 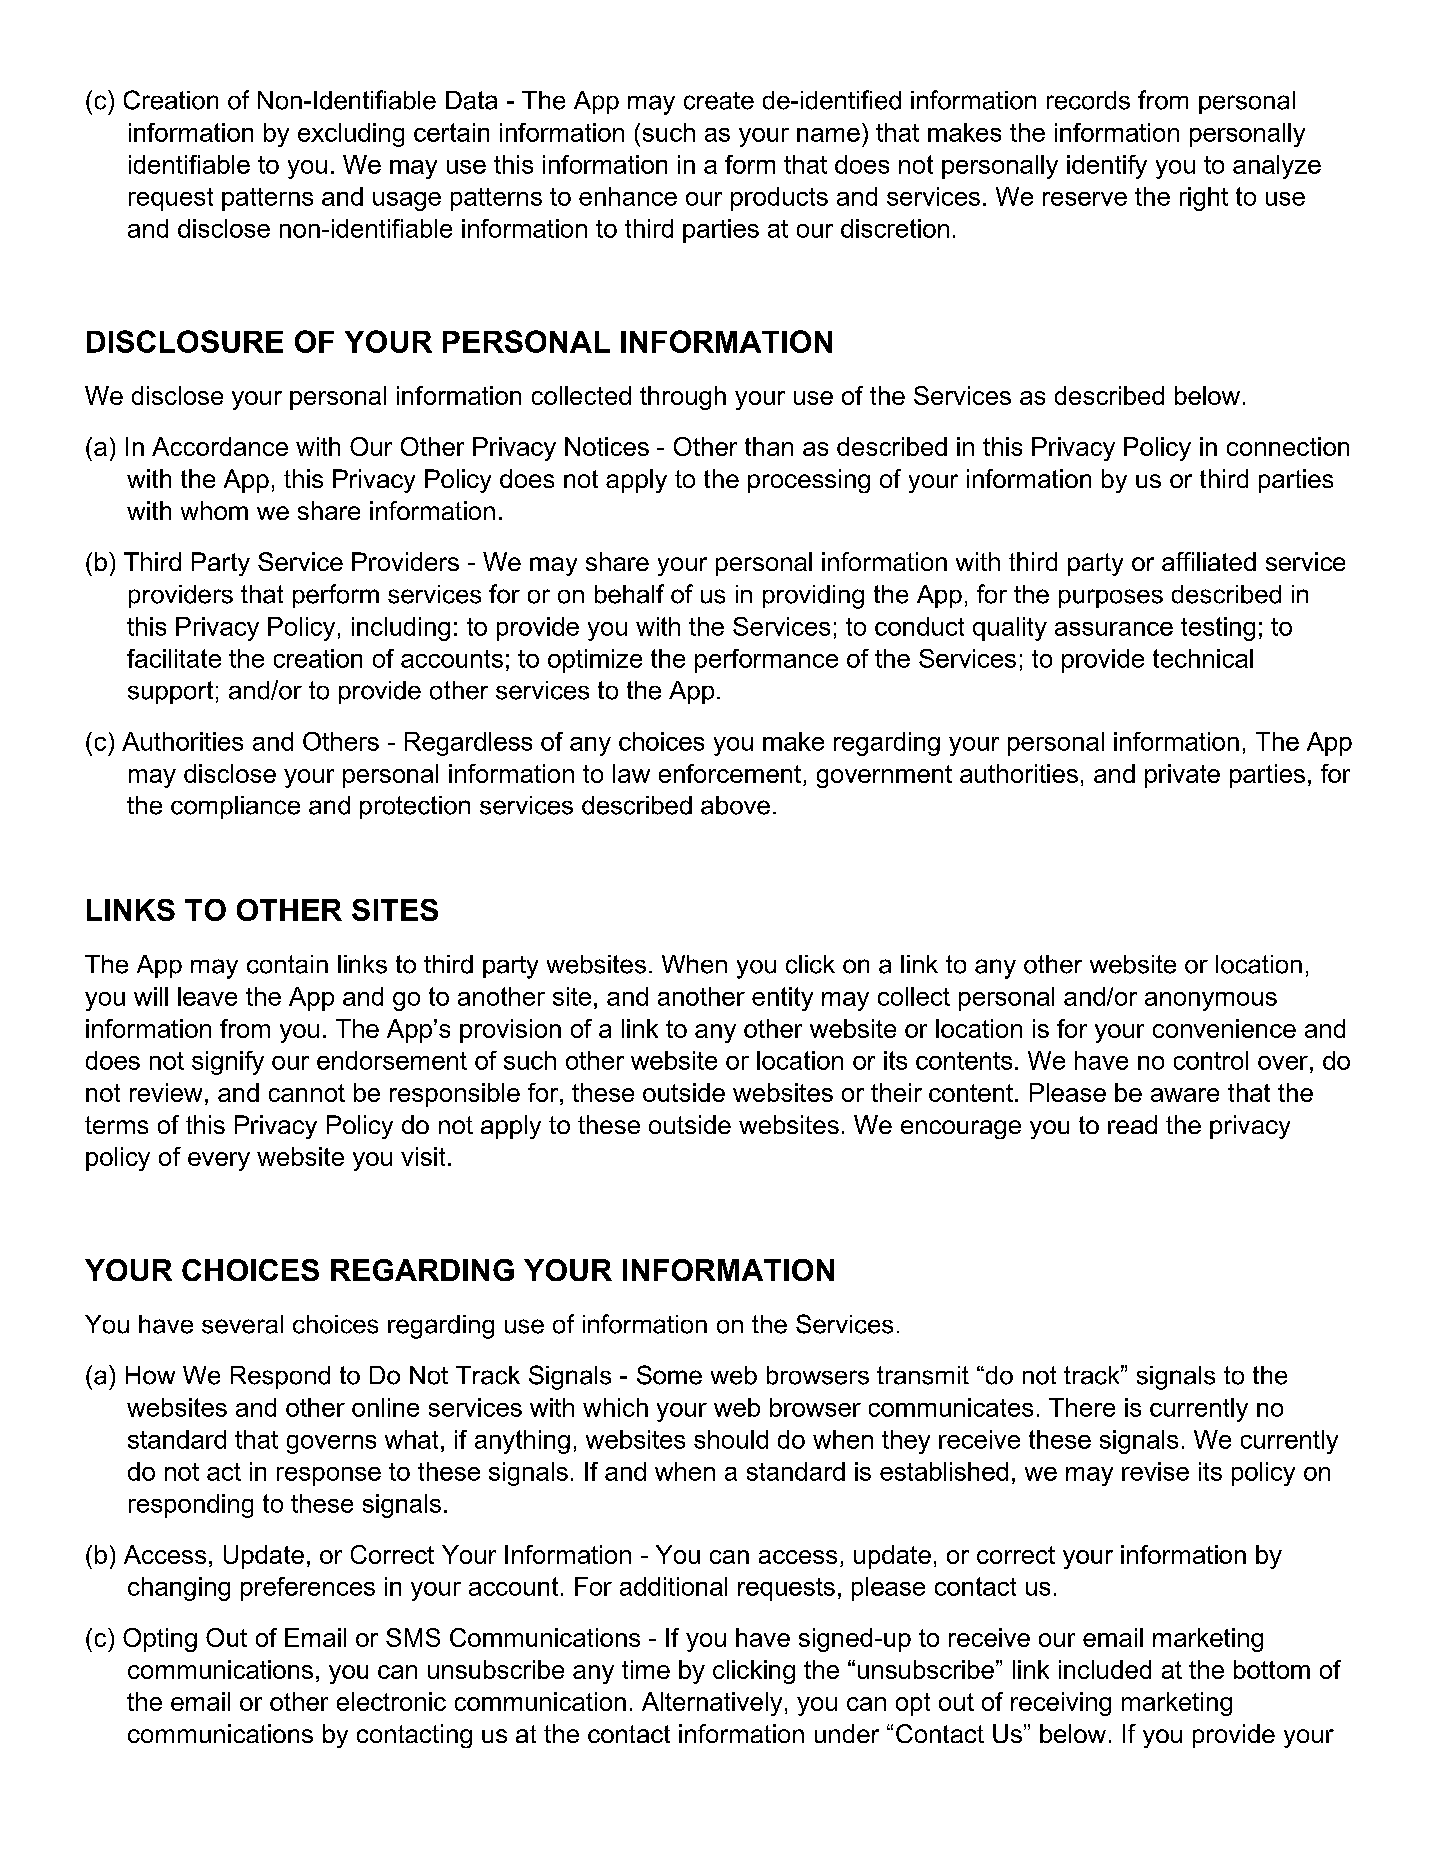 What do you see at coordinates (719, 101) in the screenshot?
I see `create` at bounding box center [719, 101].
